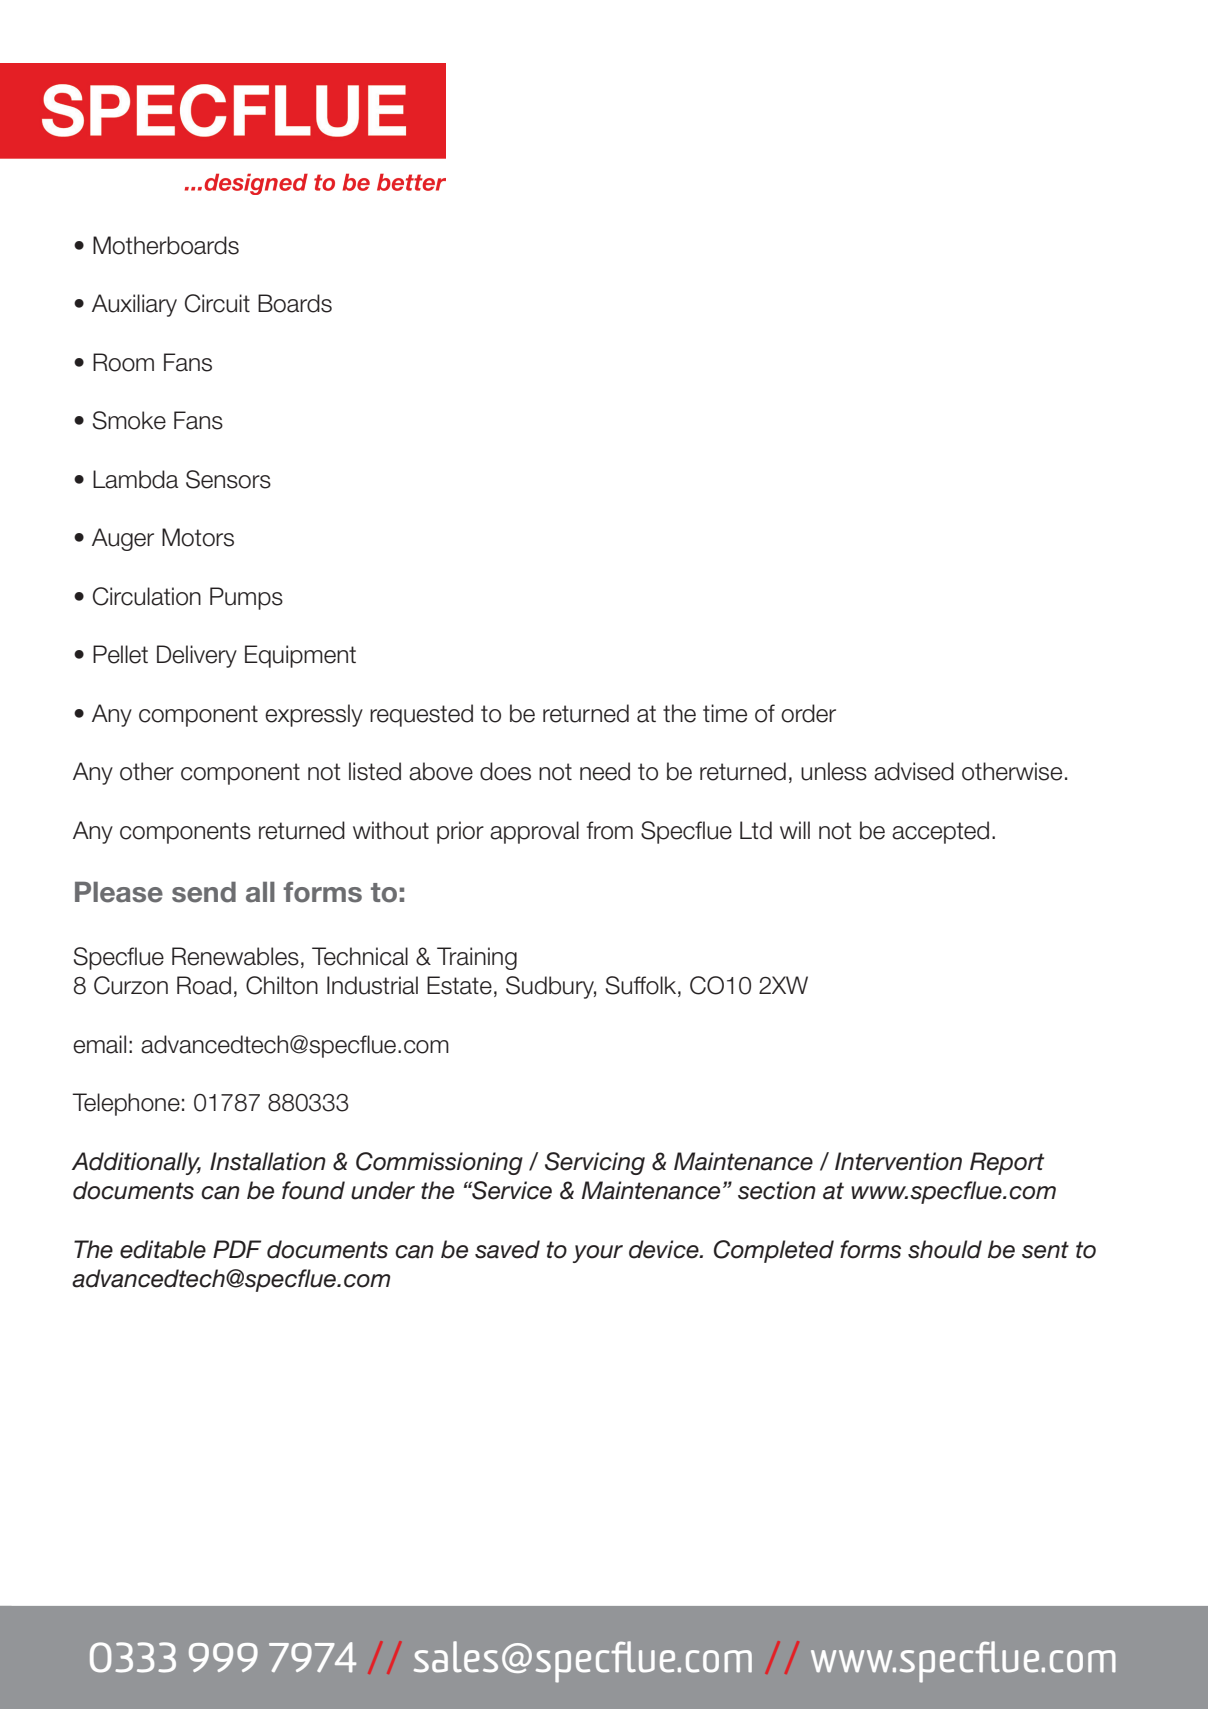  Describe the element at coordinates (808, 713) in the screenshot. I see `order` at that location.
